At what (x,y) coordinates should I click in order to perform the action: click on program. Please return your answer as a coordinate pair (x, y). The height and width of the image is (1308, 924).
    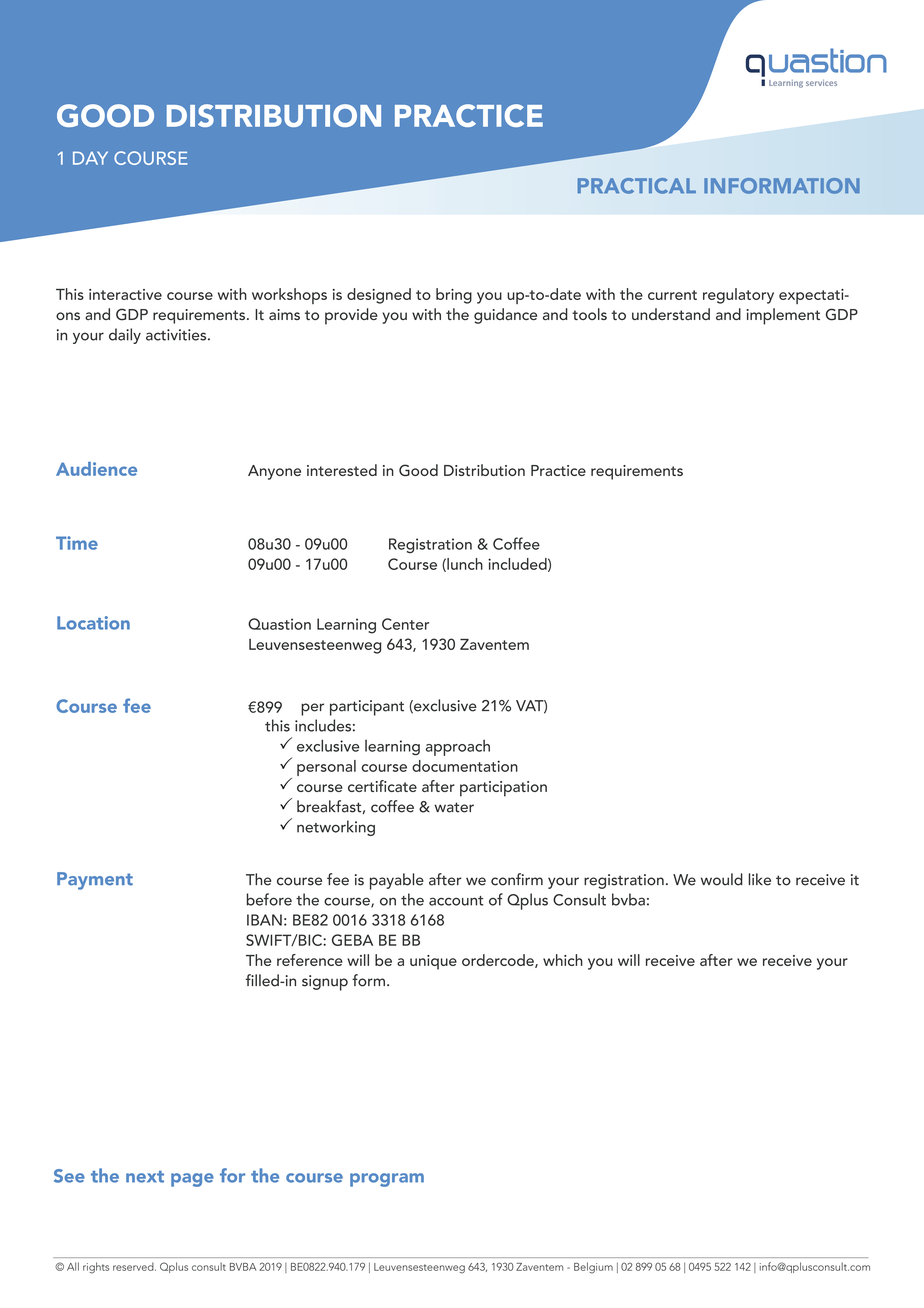
    Looking at the image, I should click on (387, 1180).
